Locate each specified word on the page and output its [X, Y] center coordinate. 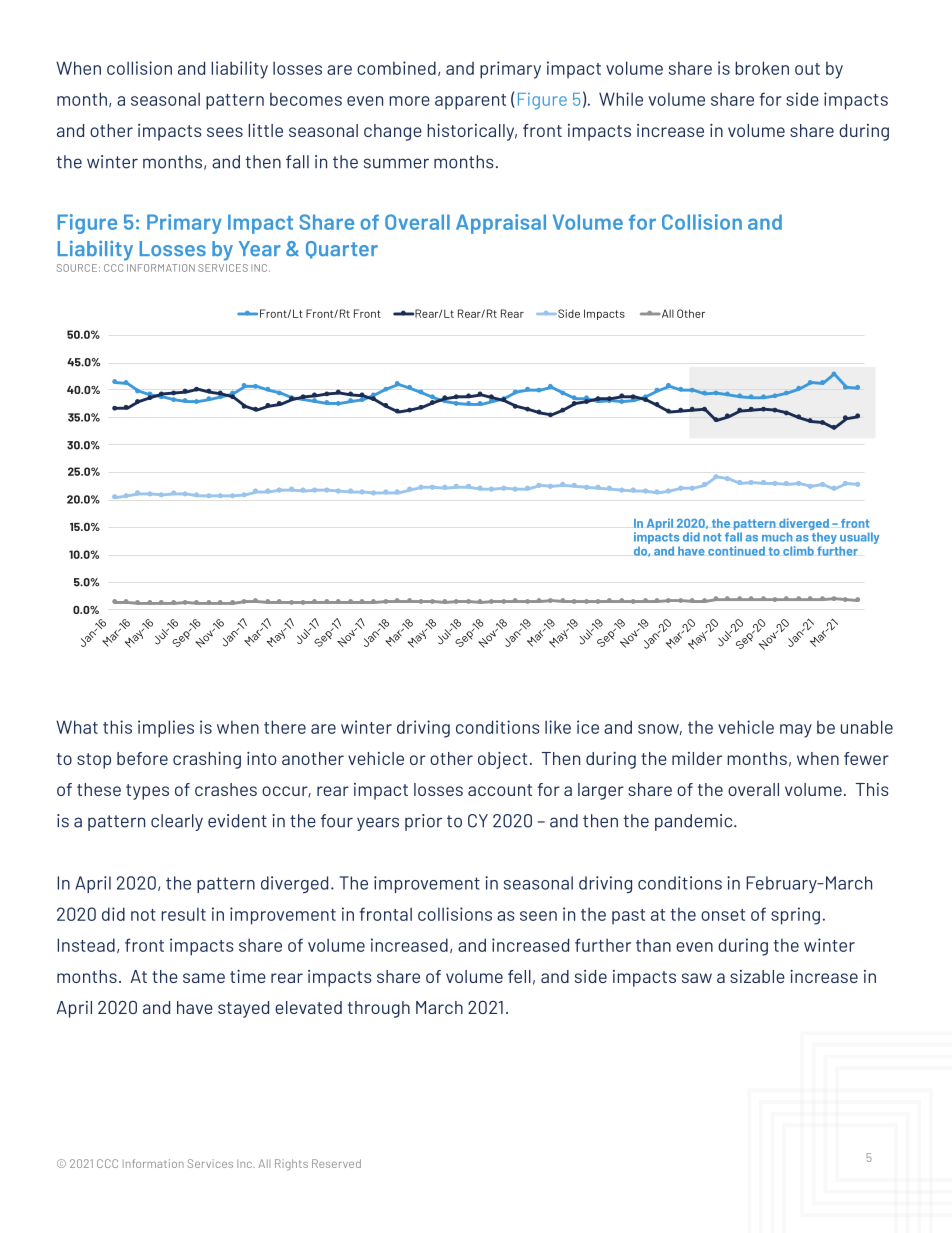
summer [396, 163]
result [183, 914]
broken [762, 68]
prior [423, 822]
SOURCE [77, 268]
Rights [291, 1165]
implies [166, 729]
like [558, 727]
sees [225, 132]
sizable [757, 976]
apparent [470, 102]
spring [795, 916]
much [777, 537]
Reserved [336, 1163]
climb [798, 551]
